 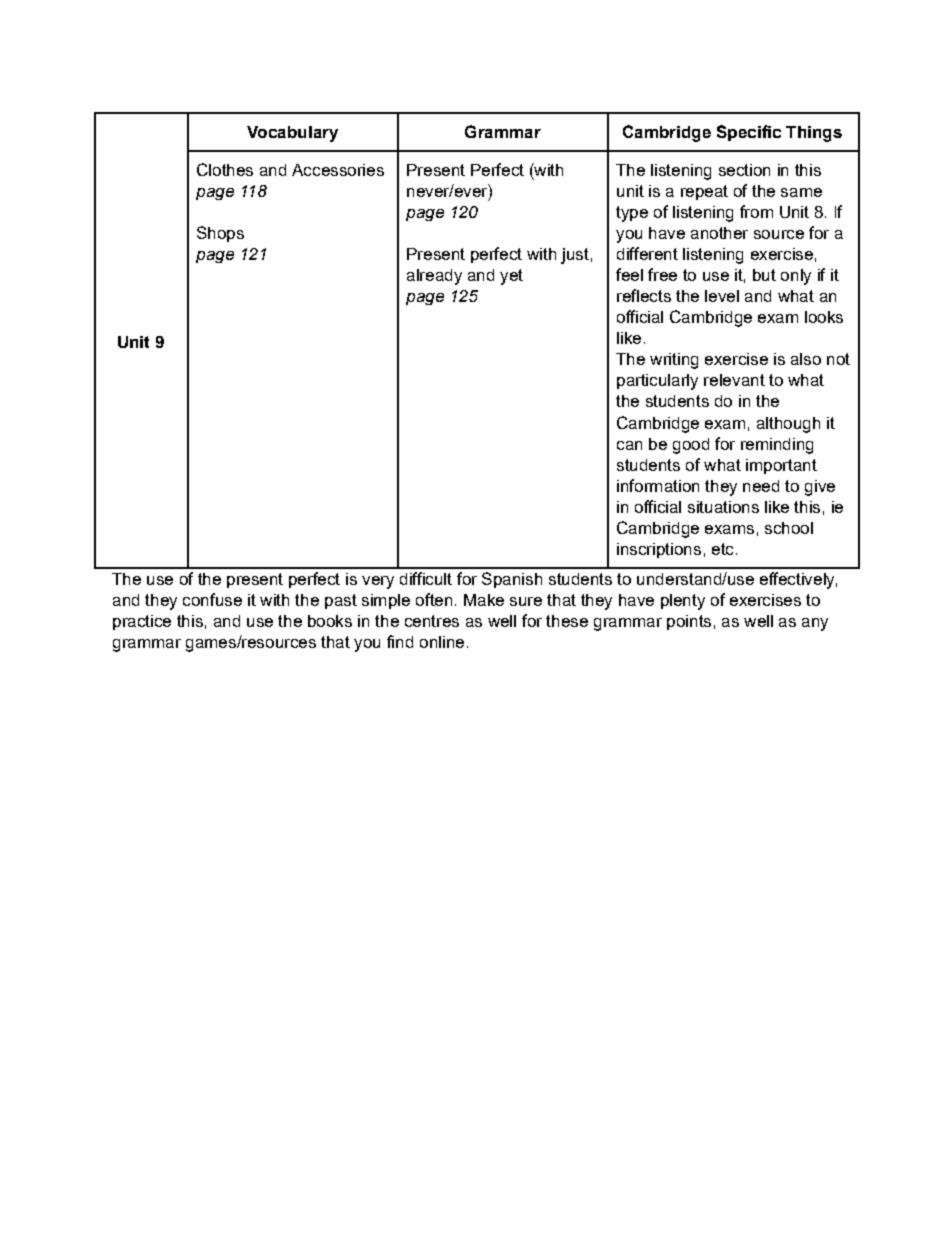 I want to click on can, so click(x=629, y=445).
